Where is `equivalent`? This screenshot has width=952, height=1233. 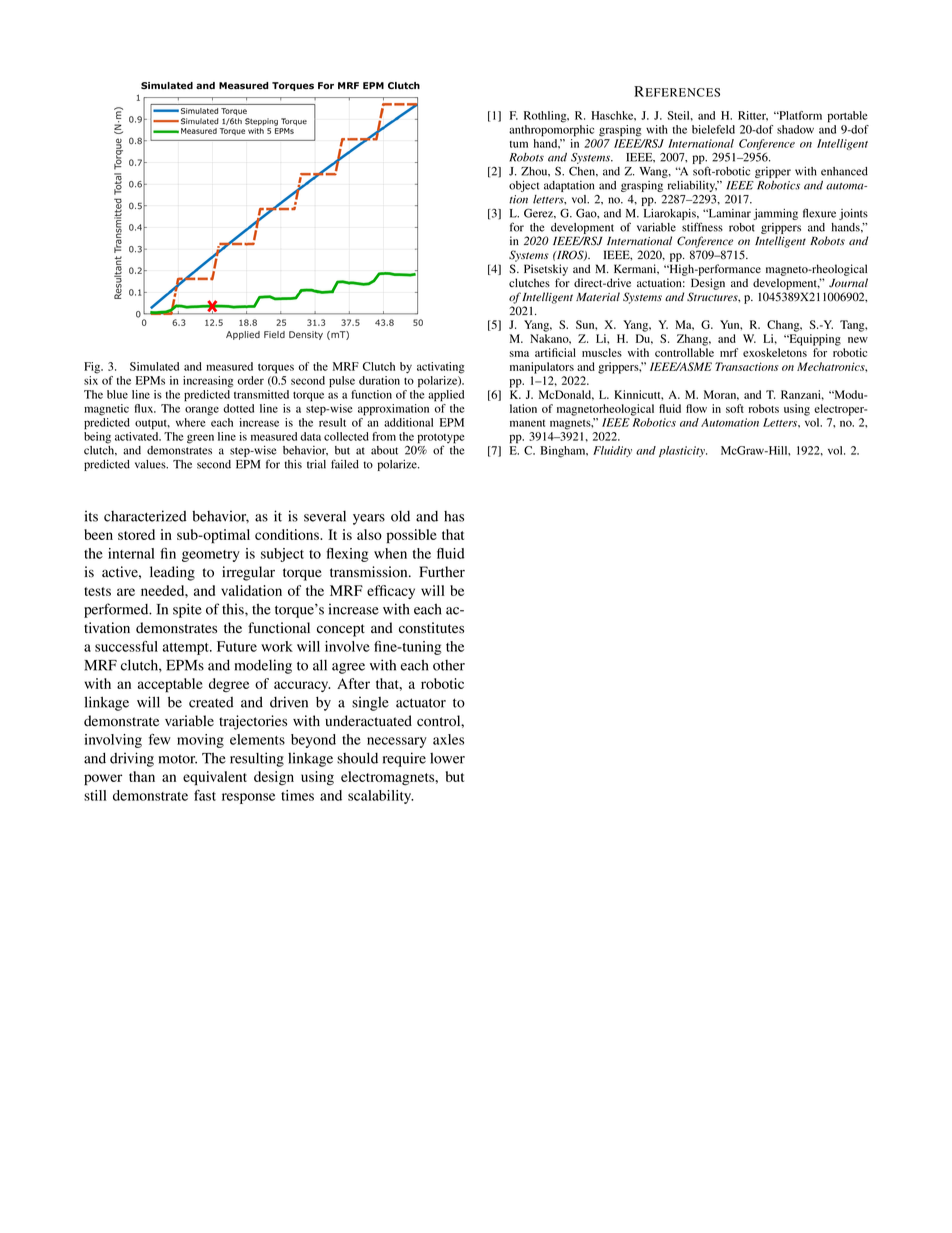 equivalent is located at coordinates (215, 778).
